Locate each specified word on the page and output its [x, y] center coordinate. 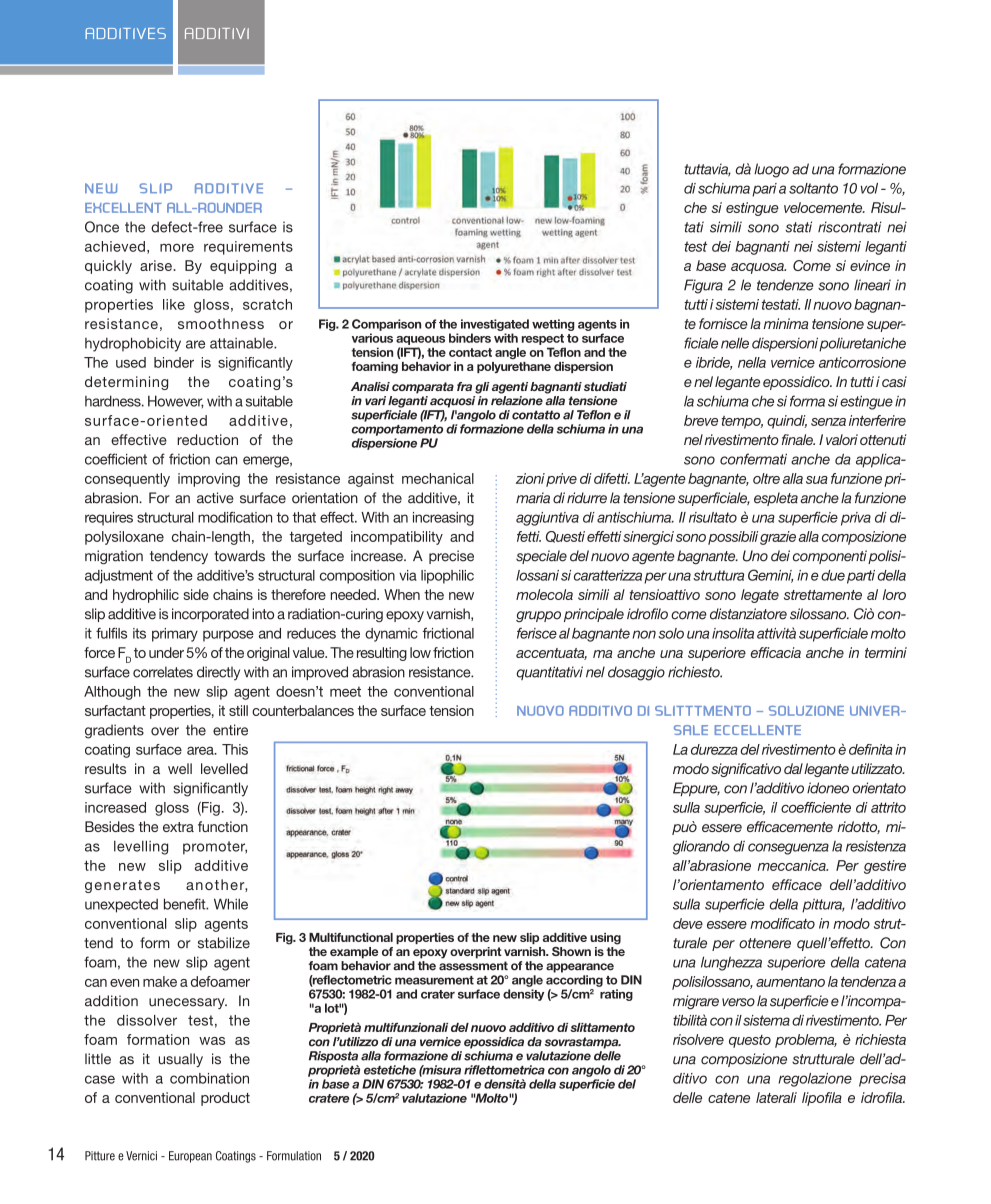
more [177, 247]
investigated [495, 325]
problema [806, 1041]
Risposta [333, 1057]
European [190, 1157]
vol [869, 188]
